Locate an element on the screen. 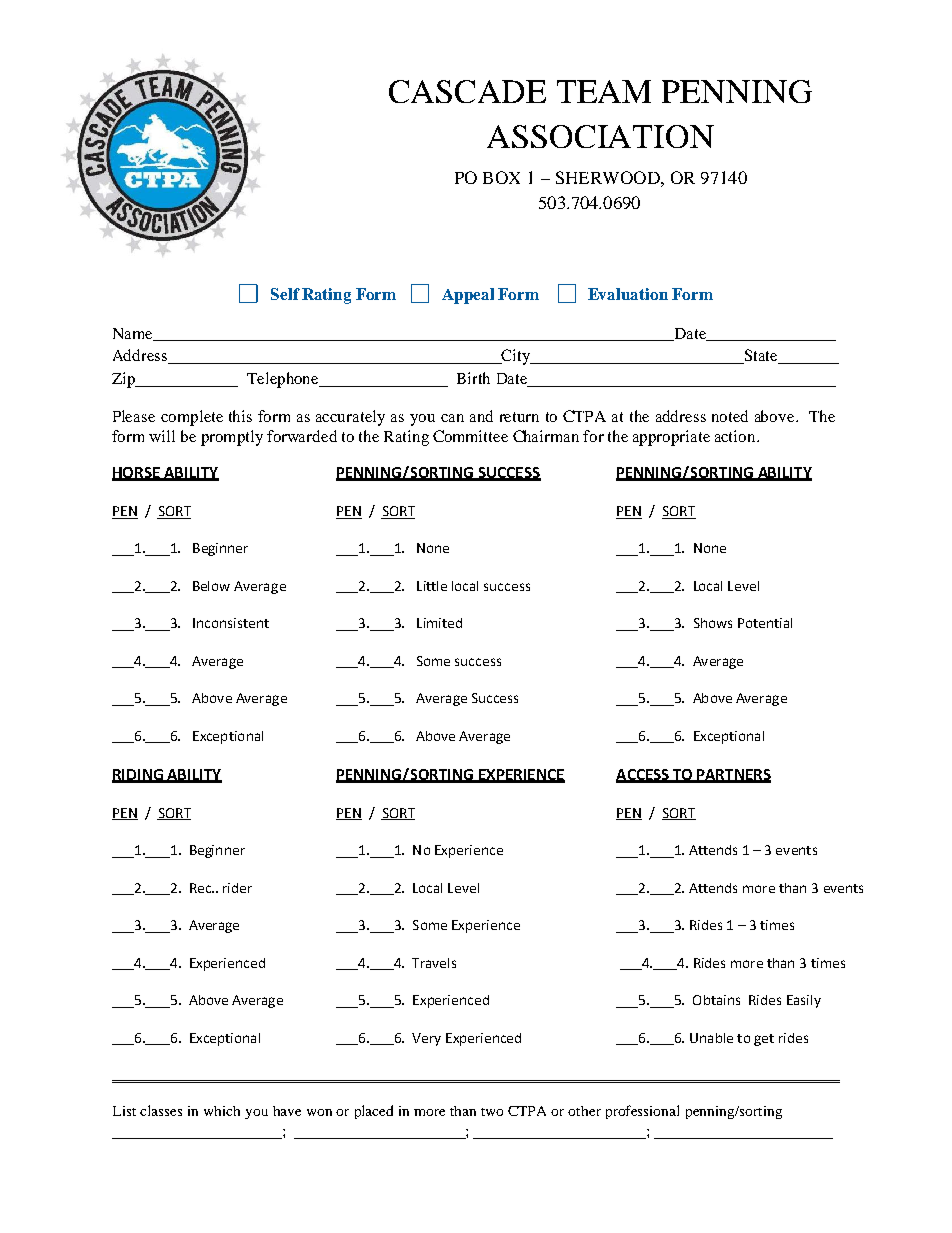 This screenshot has height=1233, width=952. CASCADE is located at coordinates (467, 91).
